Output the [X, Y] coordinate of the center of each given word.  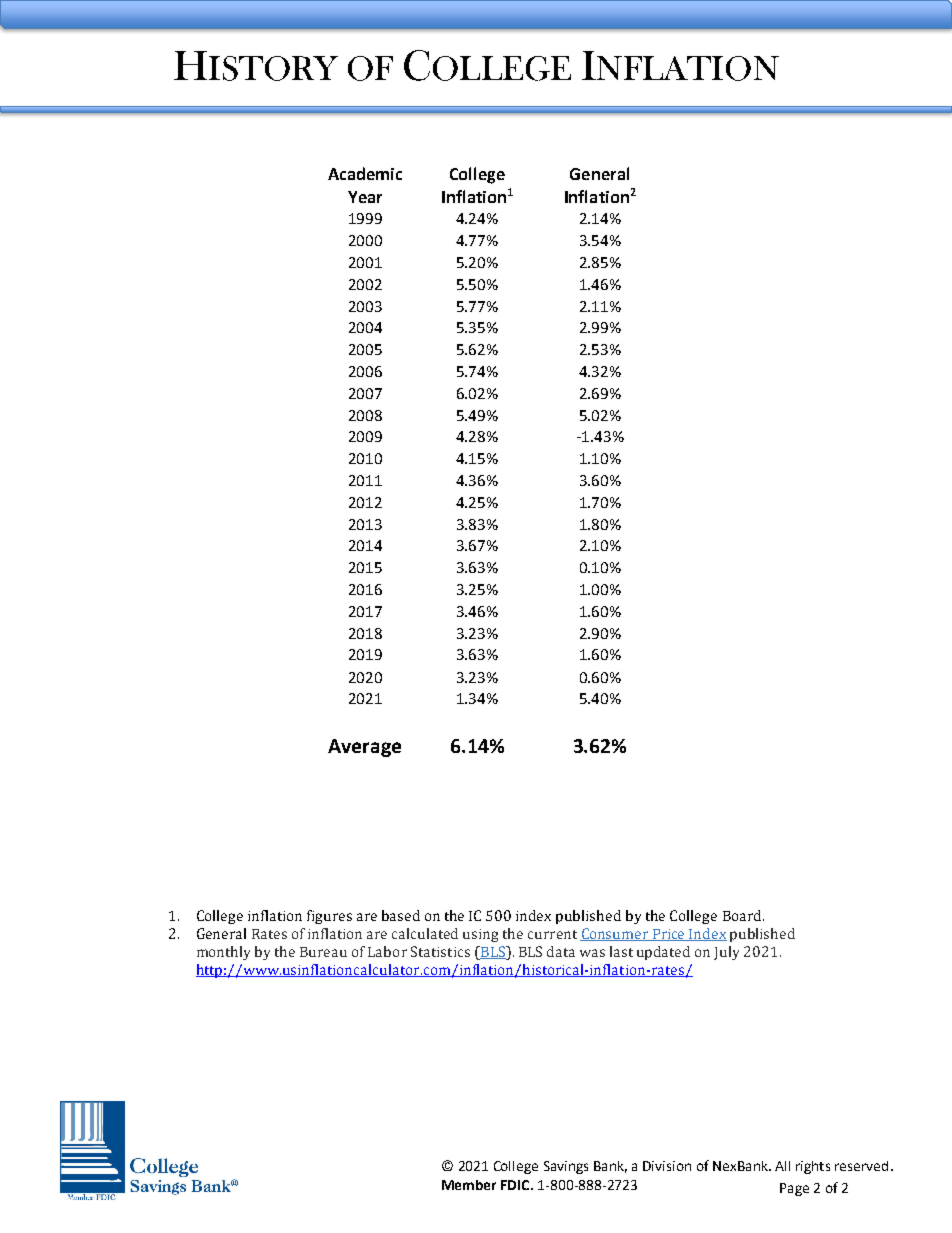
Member [469, 1185]
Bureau [323, 952]
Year [365, 197]
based [401, 915]
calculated [425, 933]
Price [669, 935]
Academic [365, 173]
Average [364, 748]
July [726, 953]
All [782, 1166]
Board [743, 915]
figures [329, 917]
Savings [566, 1167]
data [561, 951]
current [552, 934]
